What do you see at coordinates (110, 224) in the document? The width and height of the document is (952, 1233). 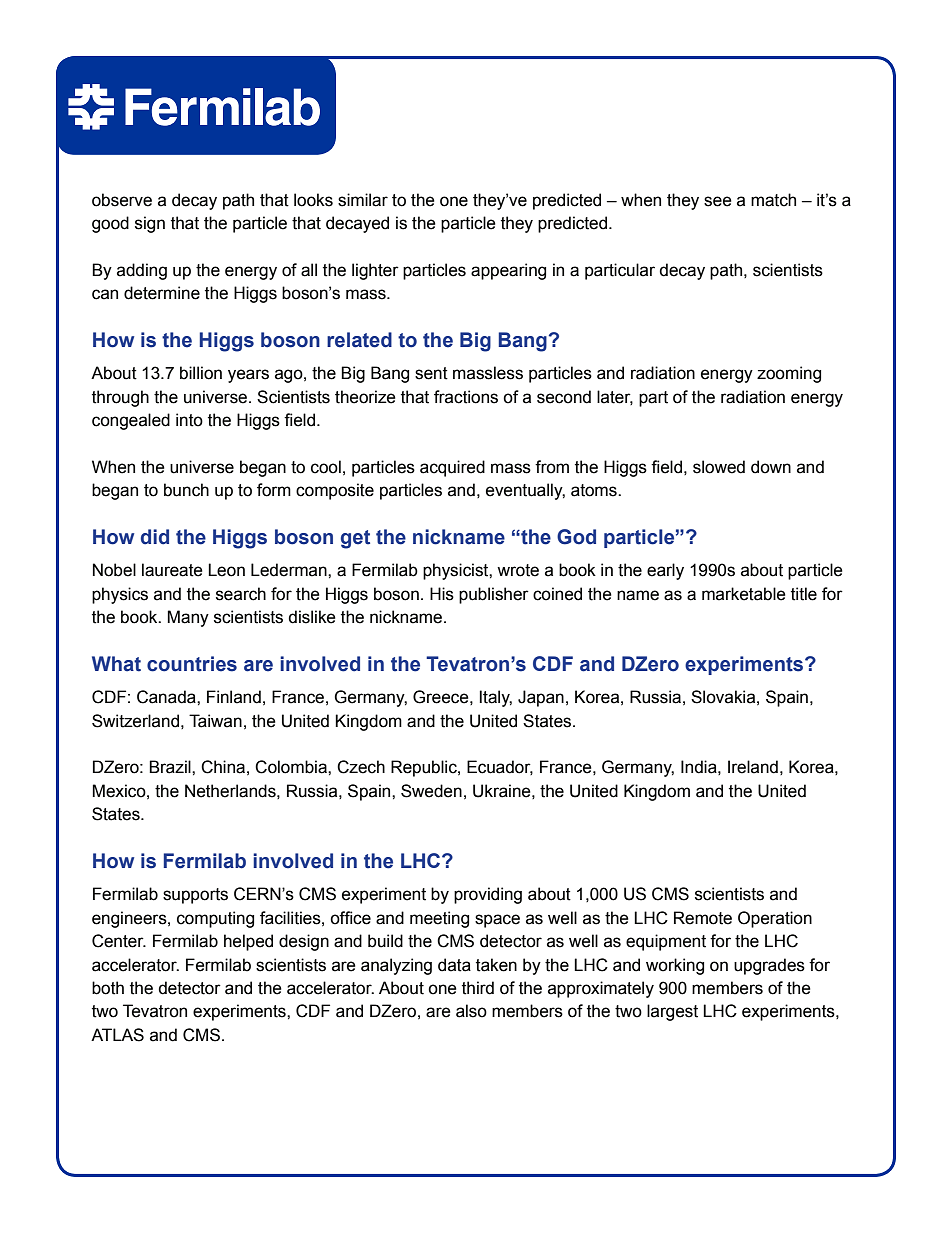 I see `good` at bounding box center [110, 224].
